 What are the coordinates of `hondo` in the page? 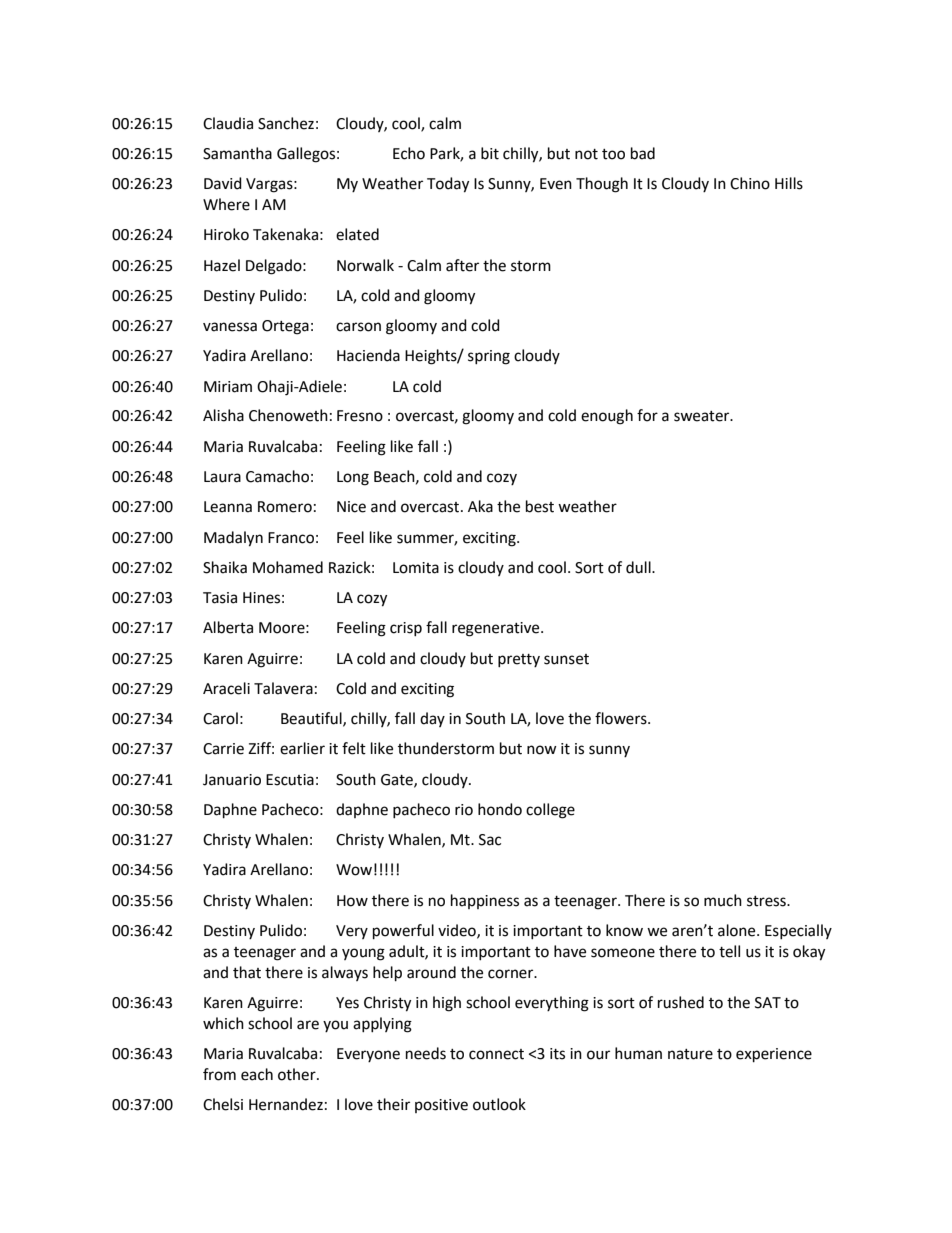 It's located at (500, 809).
